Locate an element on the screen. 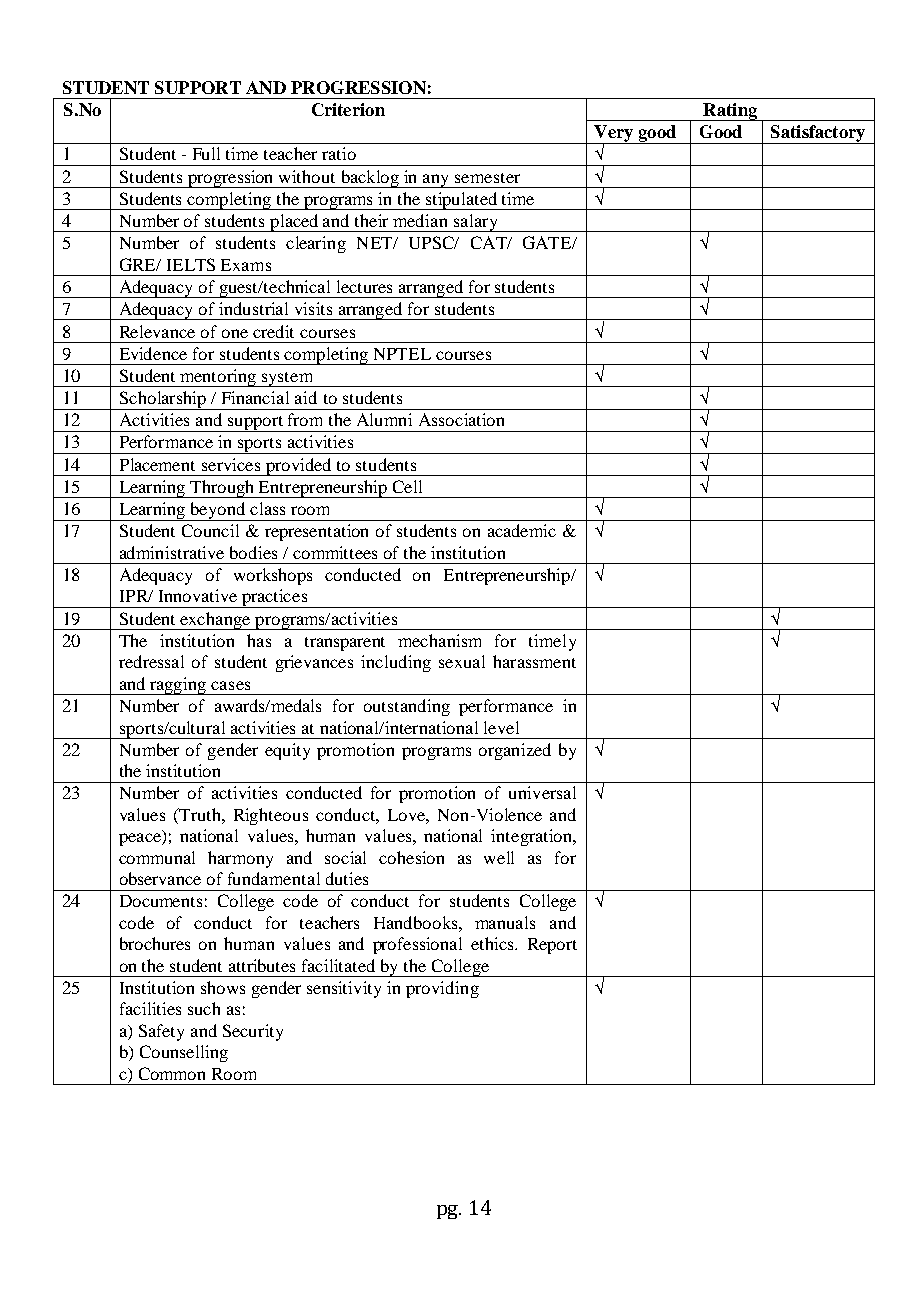  Full is located at coordinates (206, 153).
